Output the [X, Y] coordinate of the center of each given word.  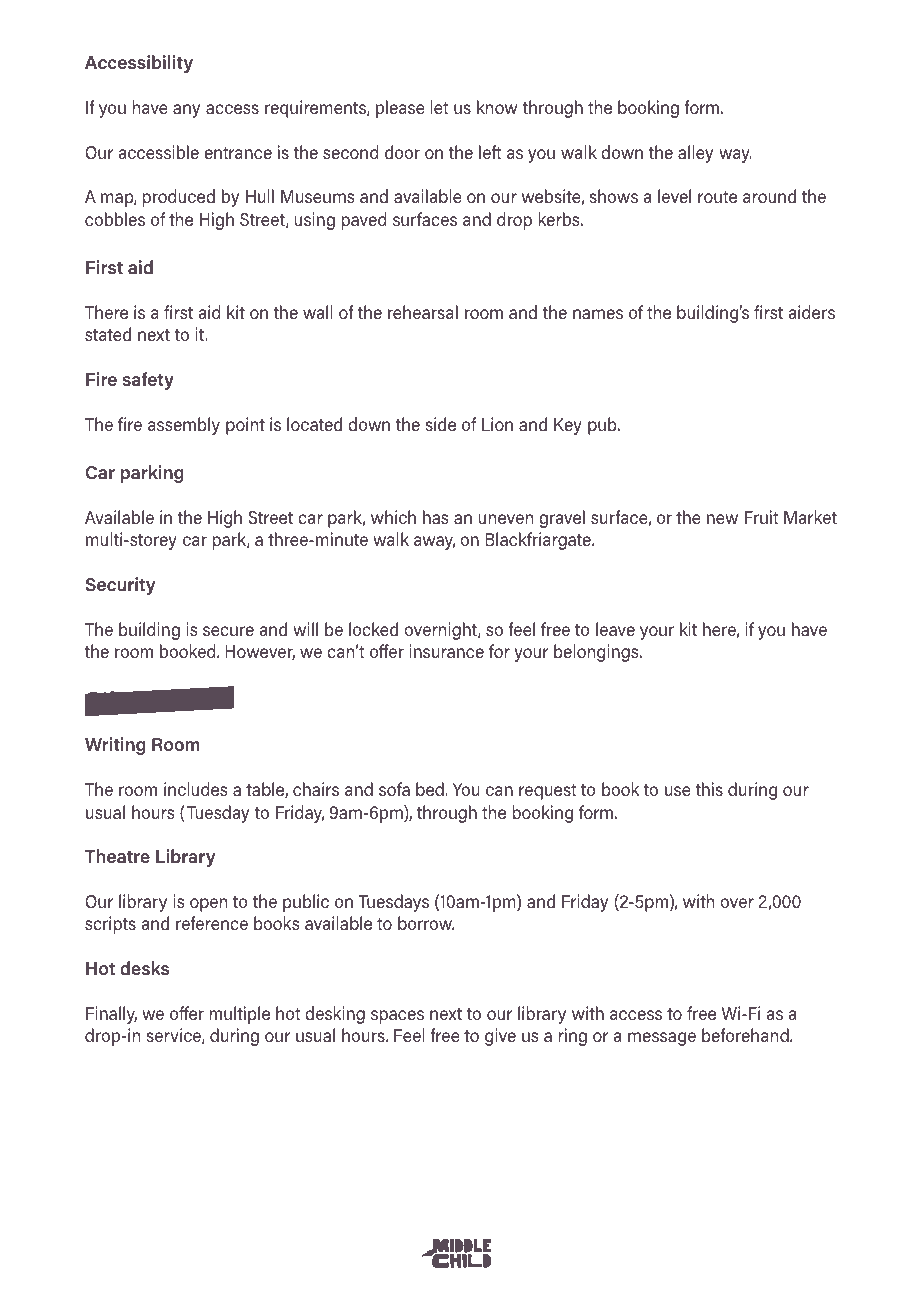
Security [120, 586]
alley [695, 154]
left [490, 152]
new [722, 519]
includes [195, 789]
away [434, 543]
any [186, 111]
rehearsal [423, 312]
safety [148, 381]
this [709, 789]
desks [144, 968]
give [500, 1037]
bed [430, 789]
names [598, 314]
